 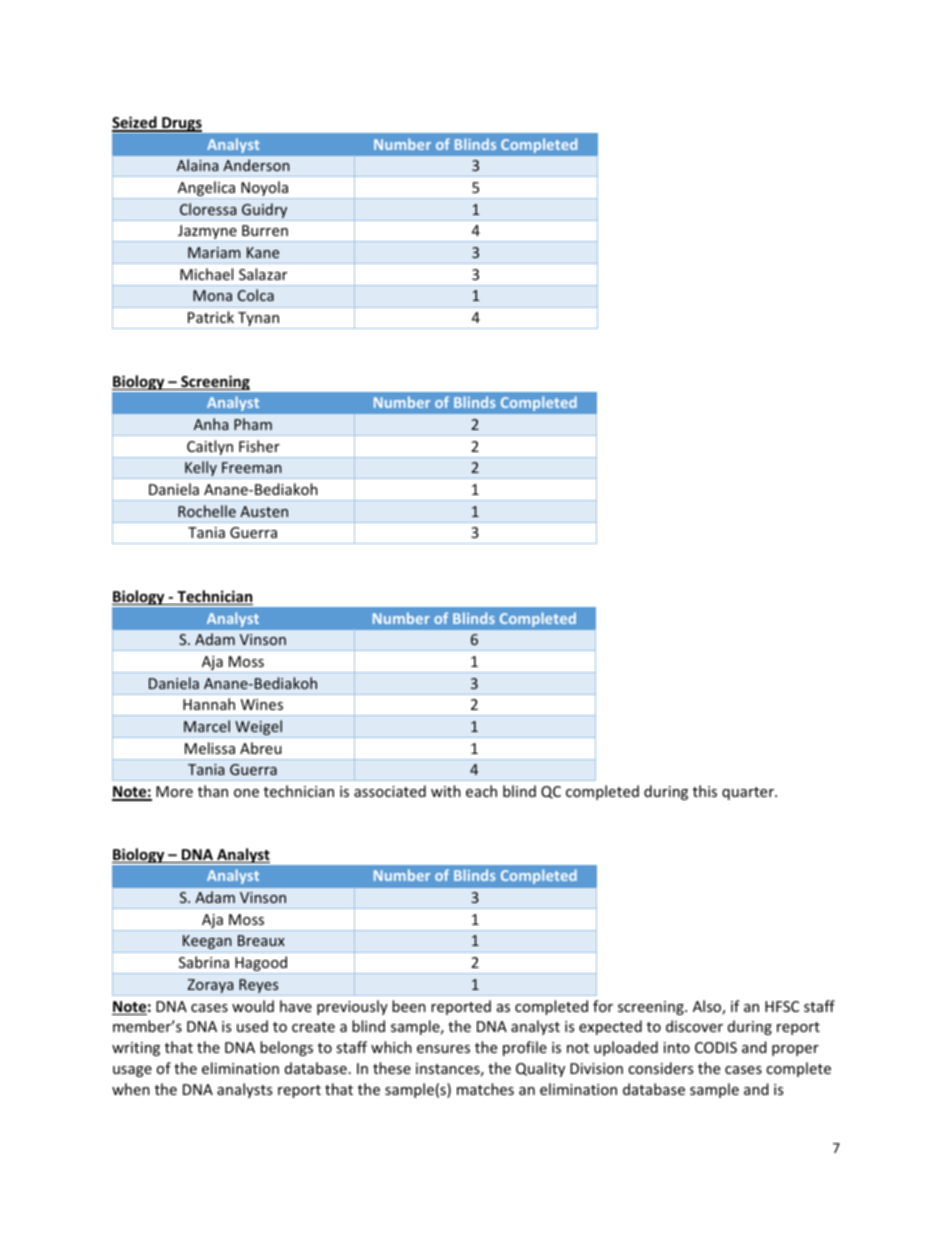 I want to click on Caitlyn, so click(x=210, y=449).
